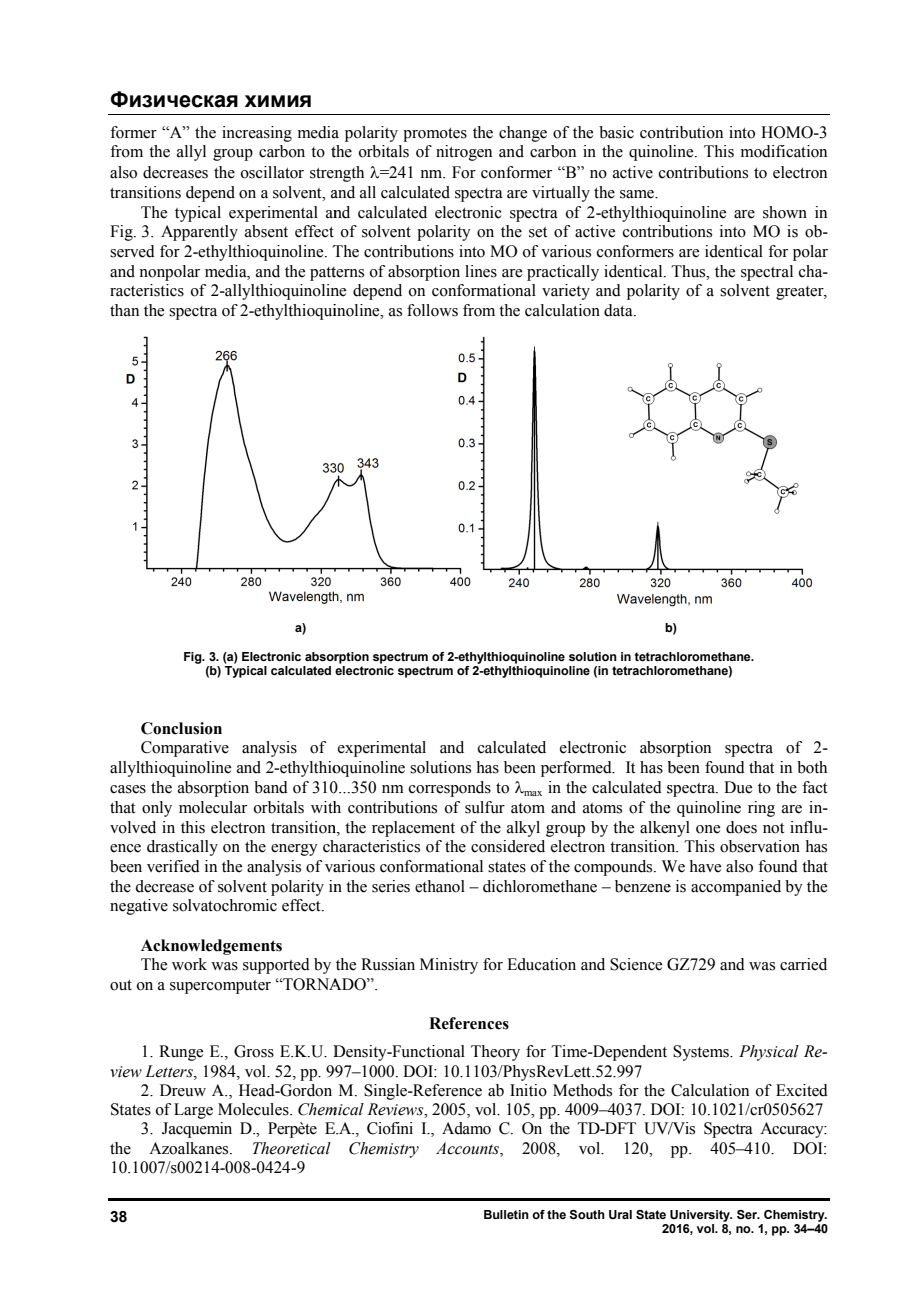 The height and width of the screenshot is (1308, 924). What do you see at coordinates (271, 787) in the screenshot?
I see `band` at bounding box center [271, 787].
